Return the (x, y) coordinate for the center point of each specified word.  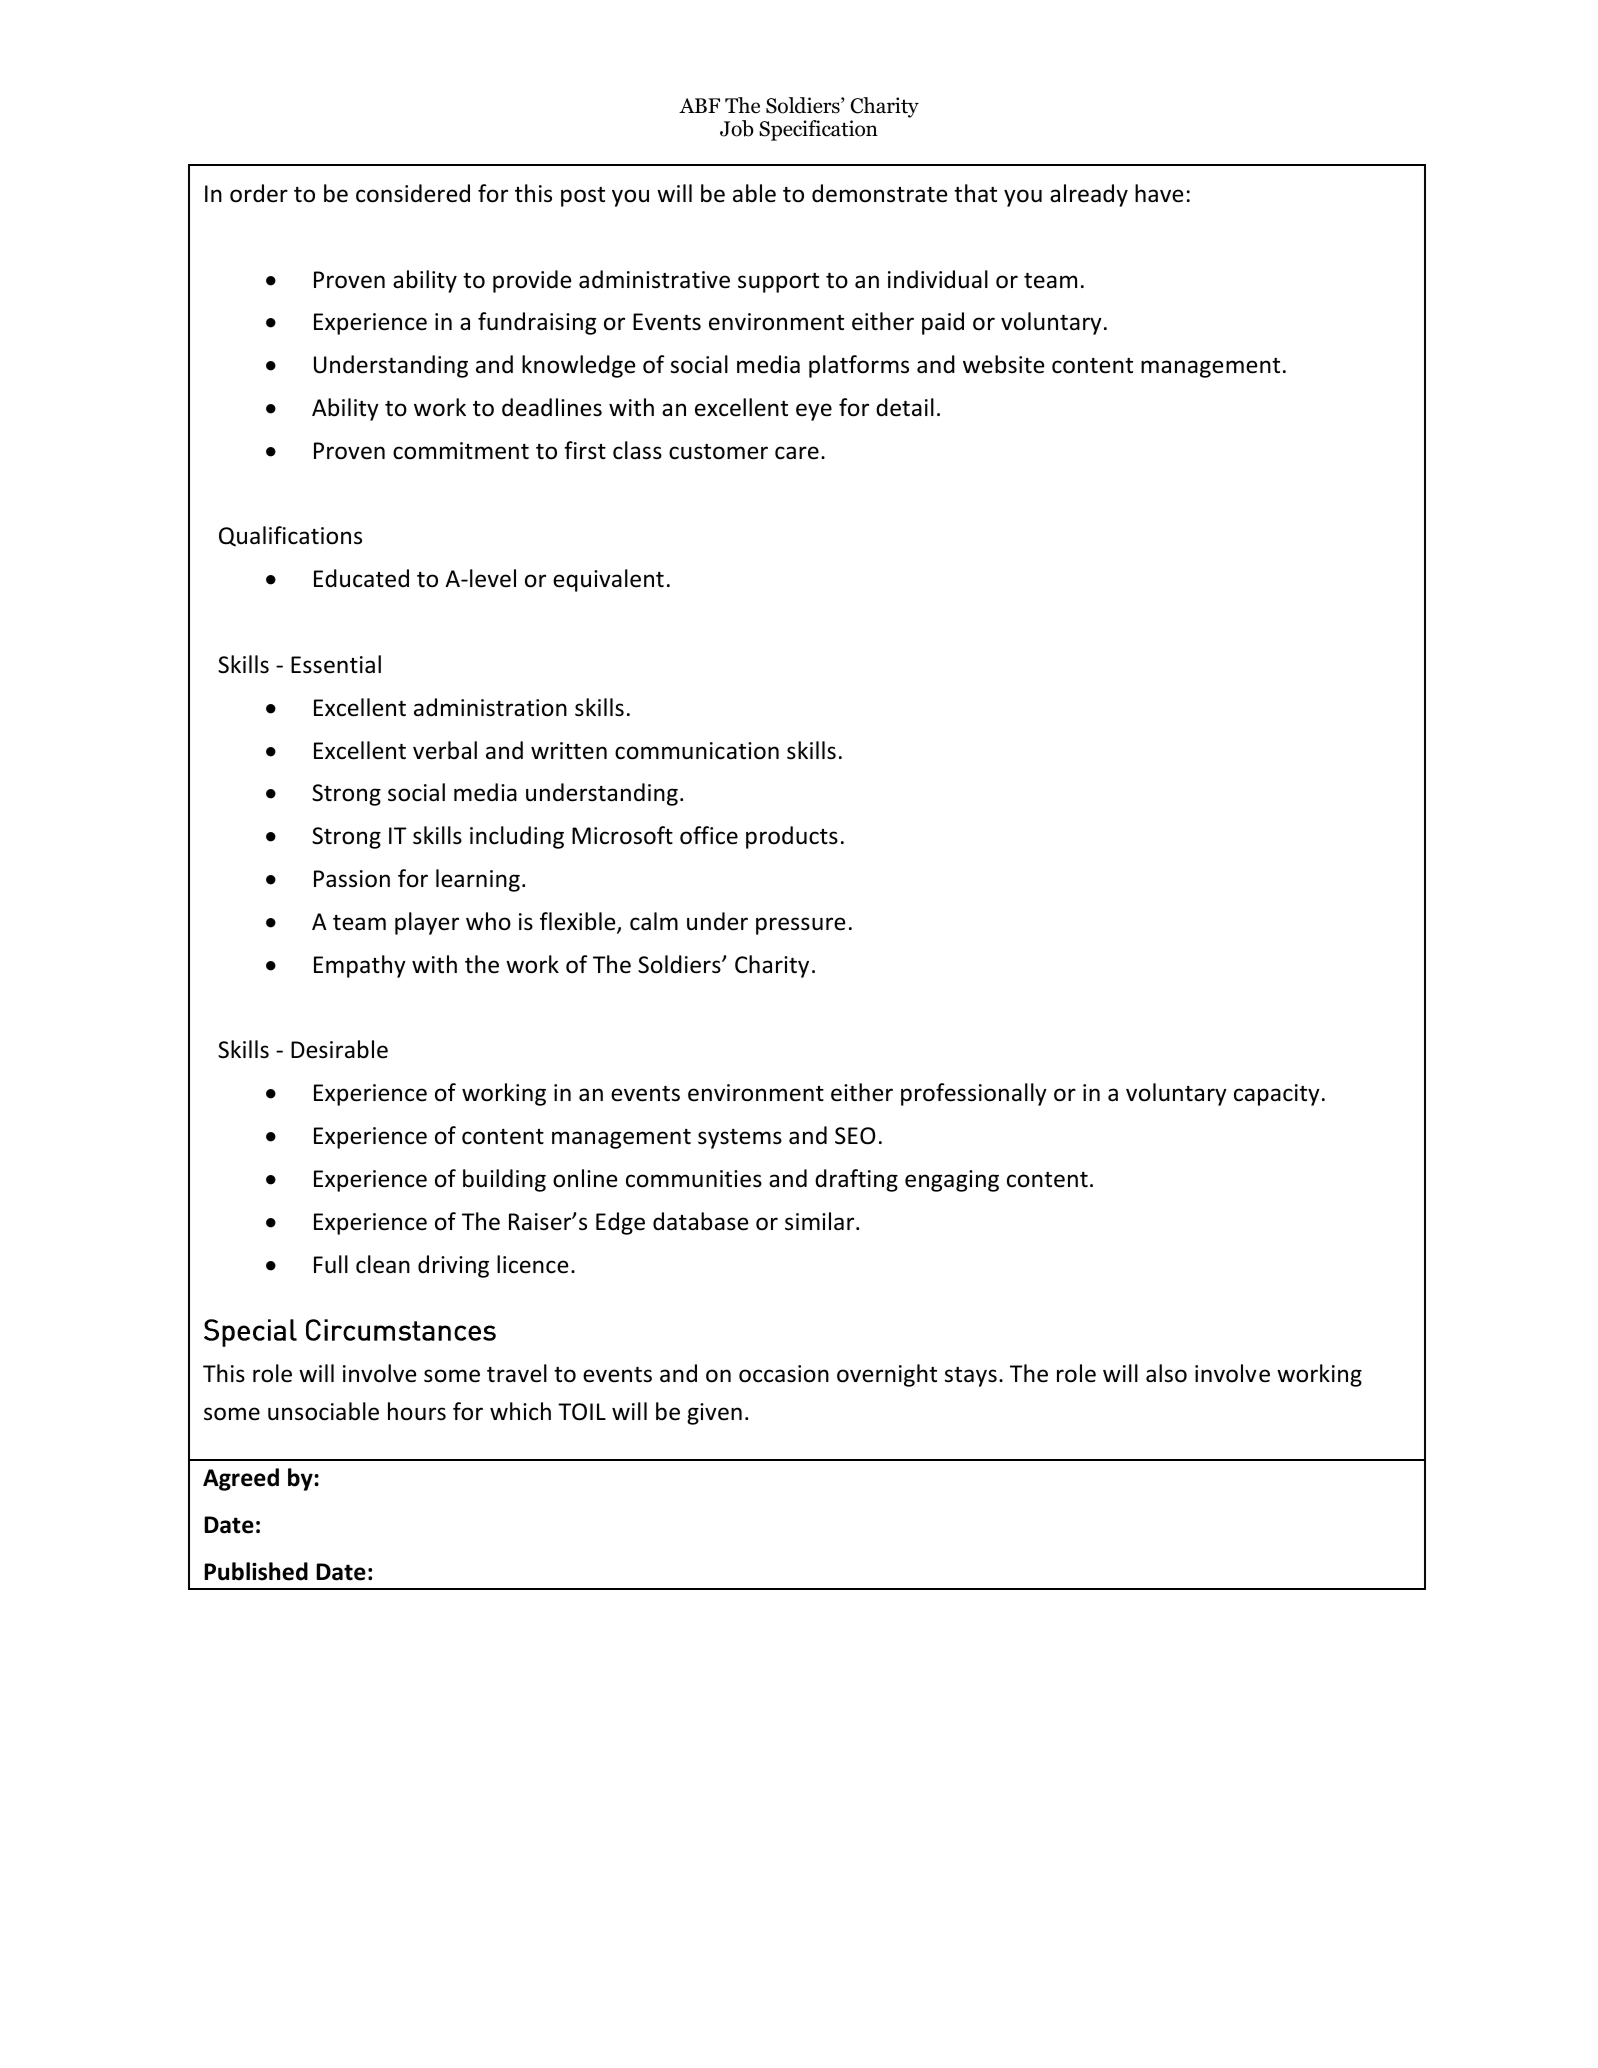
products (792, 837)
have (1159, 193)
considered (413, 193)
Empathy (360, 966)
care (797, 453)
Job (737, 128)
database (700, 1221)
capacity (1277, 1095)
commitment (461, 451)
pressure (800, 926)
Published (256, 1571)
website (1003, 364)
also (1166, 1373)
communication (697, 751)
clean (383, 1264)
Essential (336, 664)
